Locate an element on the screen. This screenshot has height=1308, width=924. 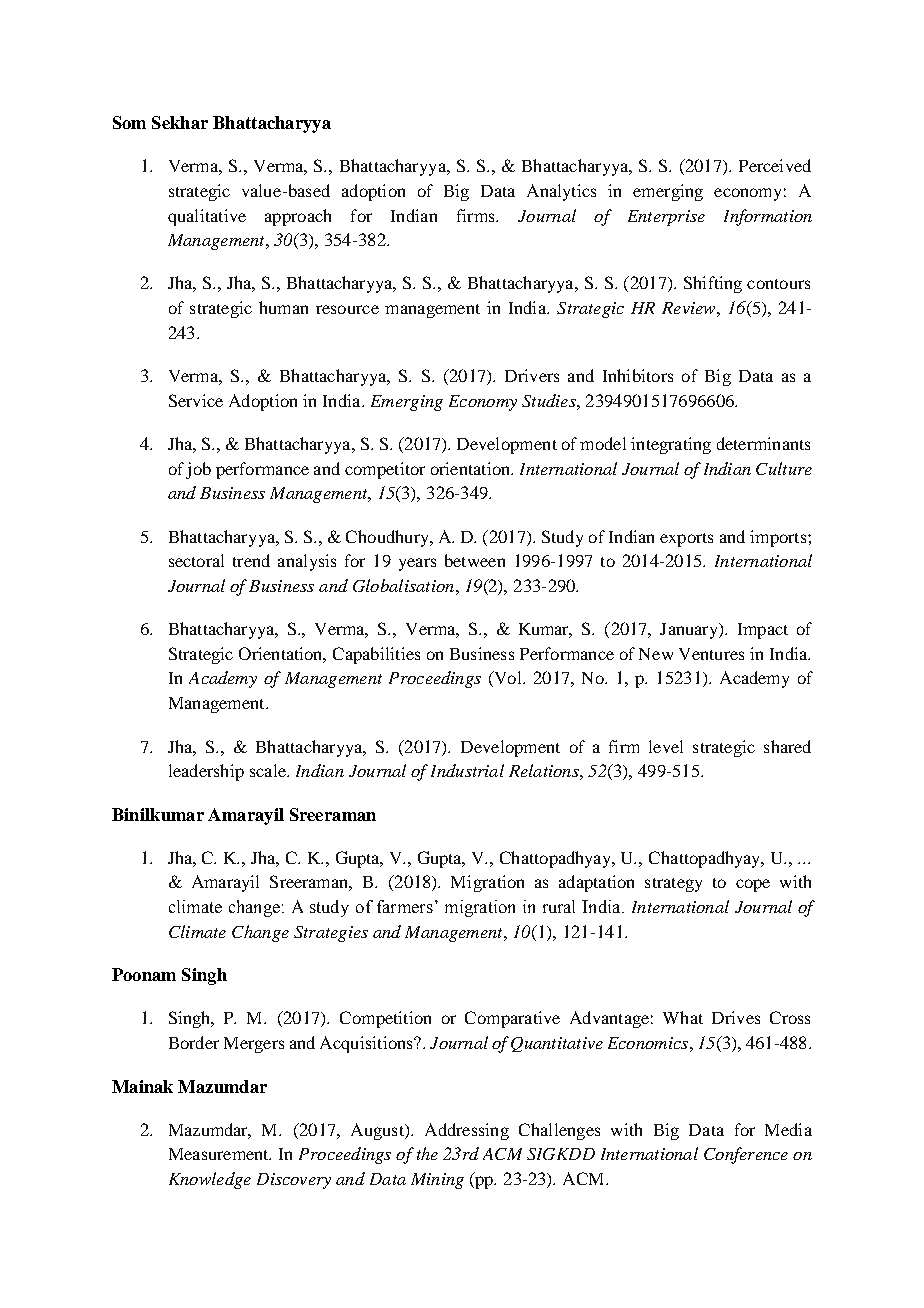
Ventures is located at coordinates (711, 654).
